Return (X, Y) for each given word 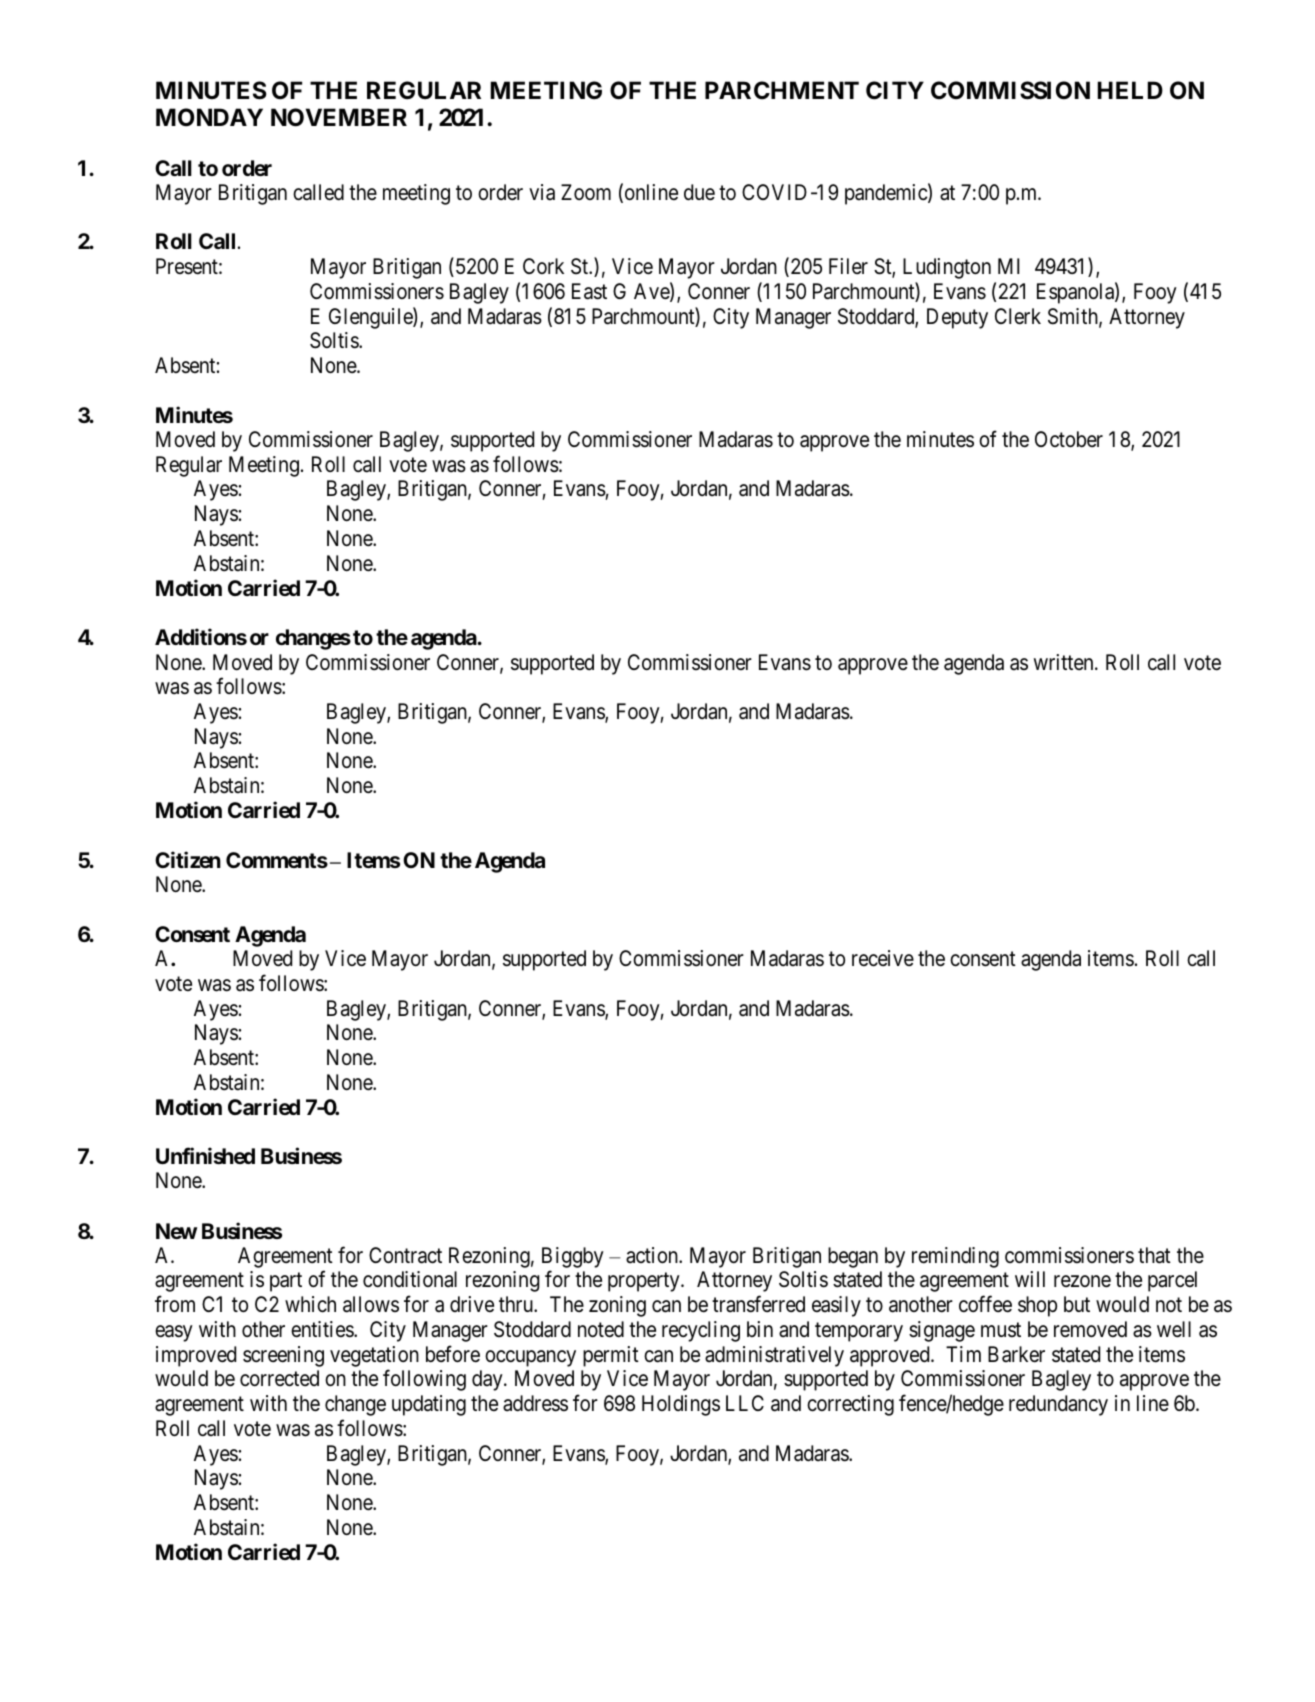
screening (283, 1356)
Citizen (188, 859)
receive (883, 958)
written (1065, 662)
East (589, 291)
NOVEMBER (339, 117)
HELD (1130, 90)
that (1154, 1255)
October (1069, 439)
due (699, 192)
